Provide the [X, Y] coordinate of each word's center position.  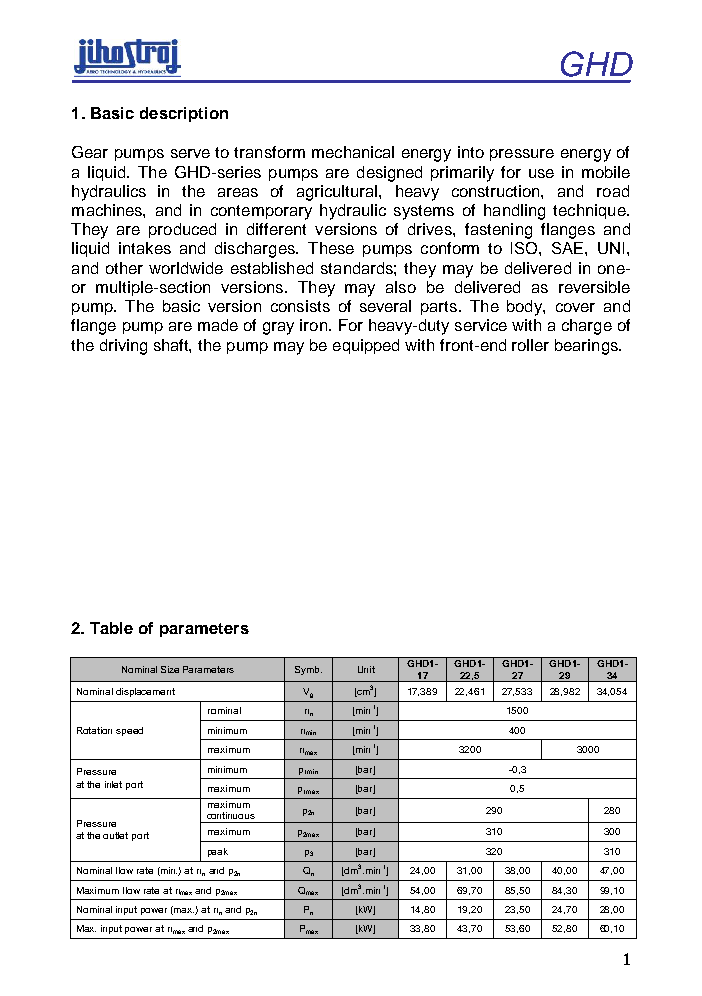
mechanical [353, 152]
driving [123, 347]
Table [111, 628]
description [184, 114]
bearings [587, 347]
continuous [231, 815]
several [385, 306]
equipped [366, 346]
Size [170, 669]
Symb [308, 670]
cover [575, 307]
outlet [115, 835]
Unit [366, 669]
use [541, 173]
